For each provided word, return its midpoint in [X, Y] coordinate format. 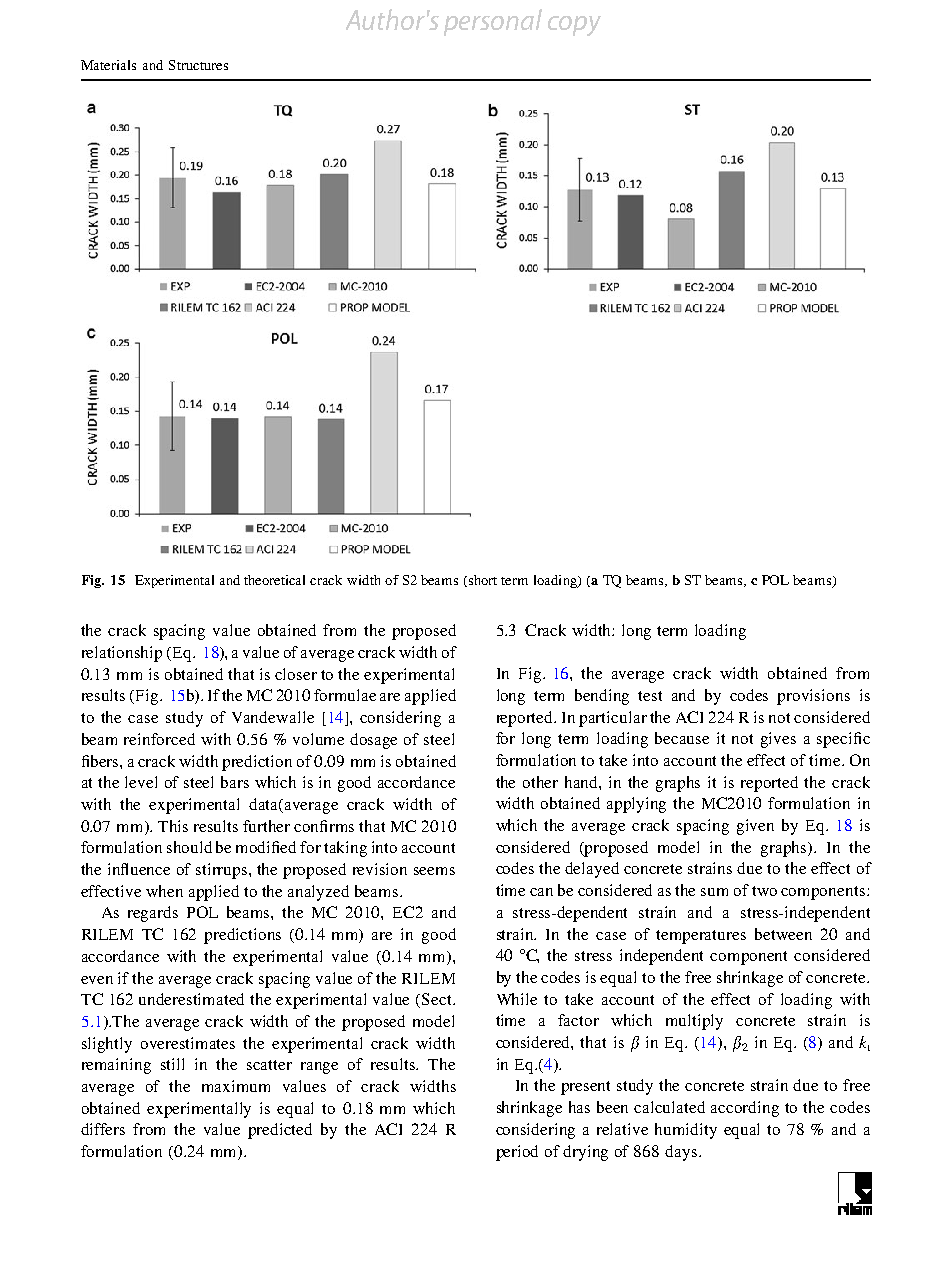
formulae [345, 695]
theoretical [274, 580]
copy [574, 26]
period [517, 1153]
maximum [236, 1086]
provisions [813, 697]
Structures [198, 65]
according [745, 1109]
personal [493, 22]
